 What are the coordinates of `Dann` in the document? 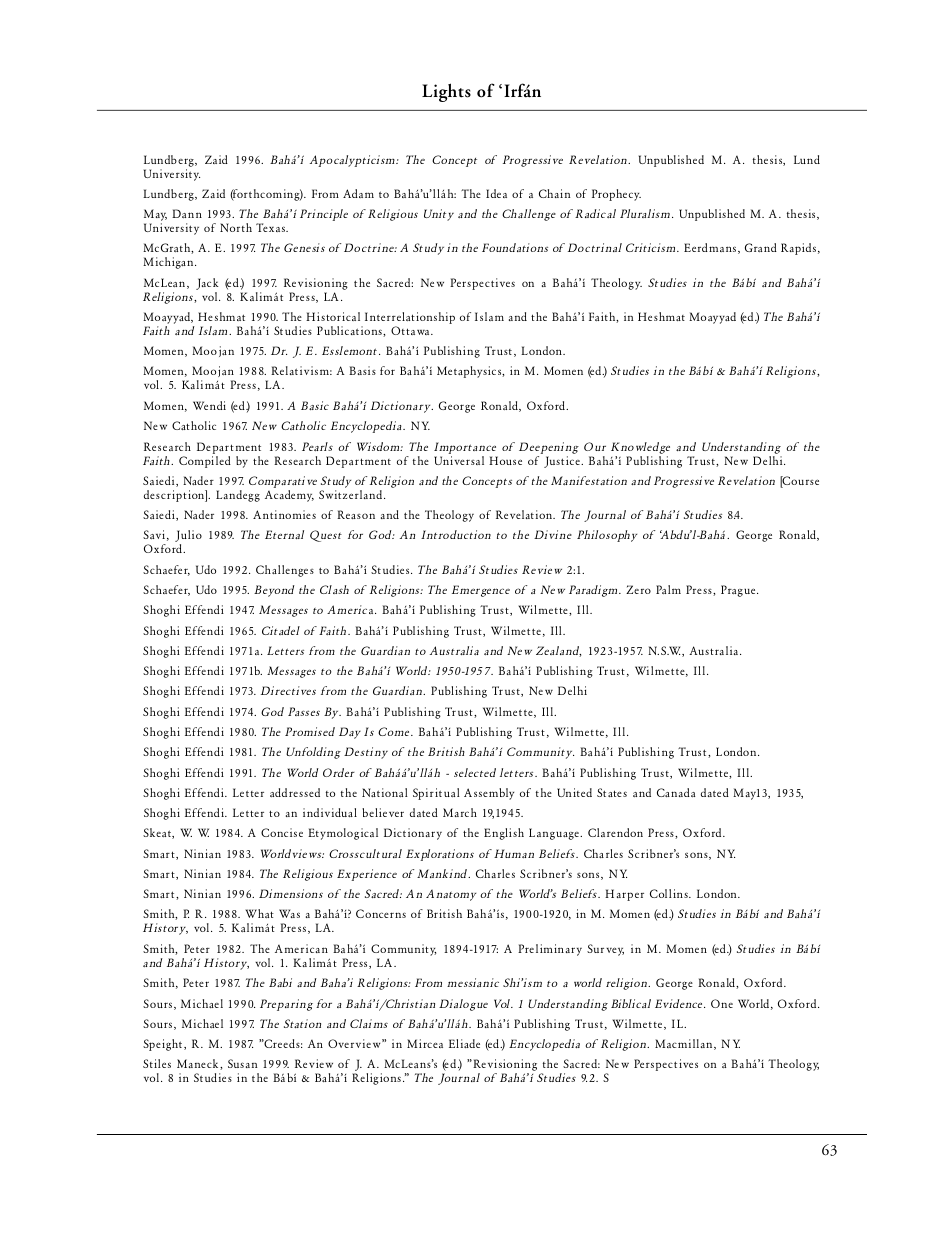 It's located at (187, 213).
